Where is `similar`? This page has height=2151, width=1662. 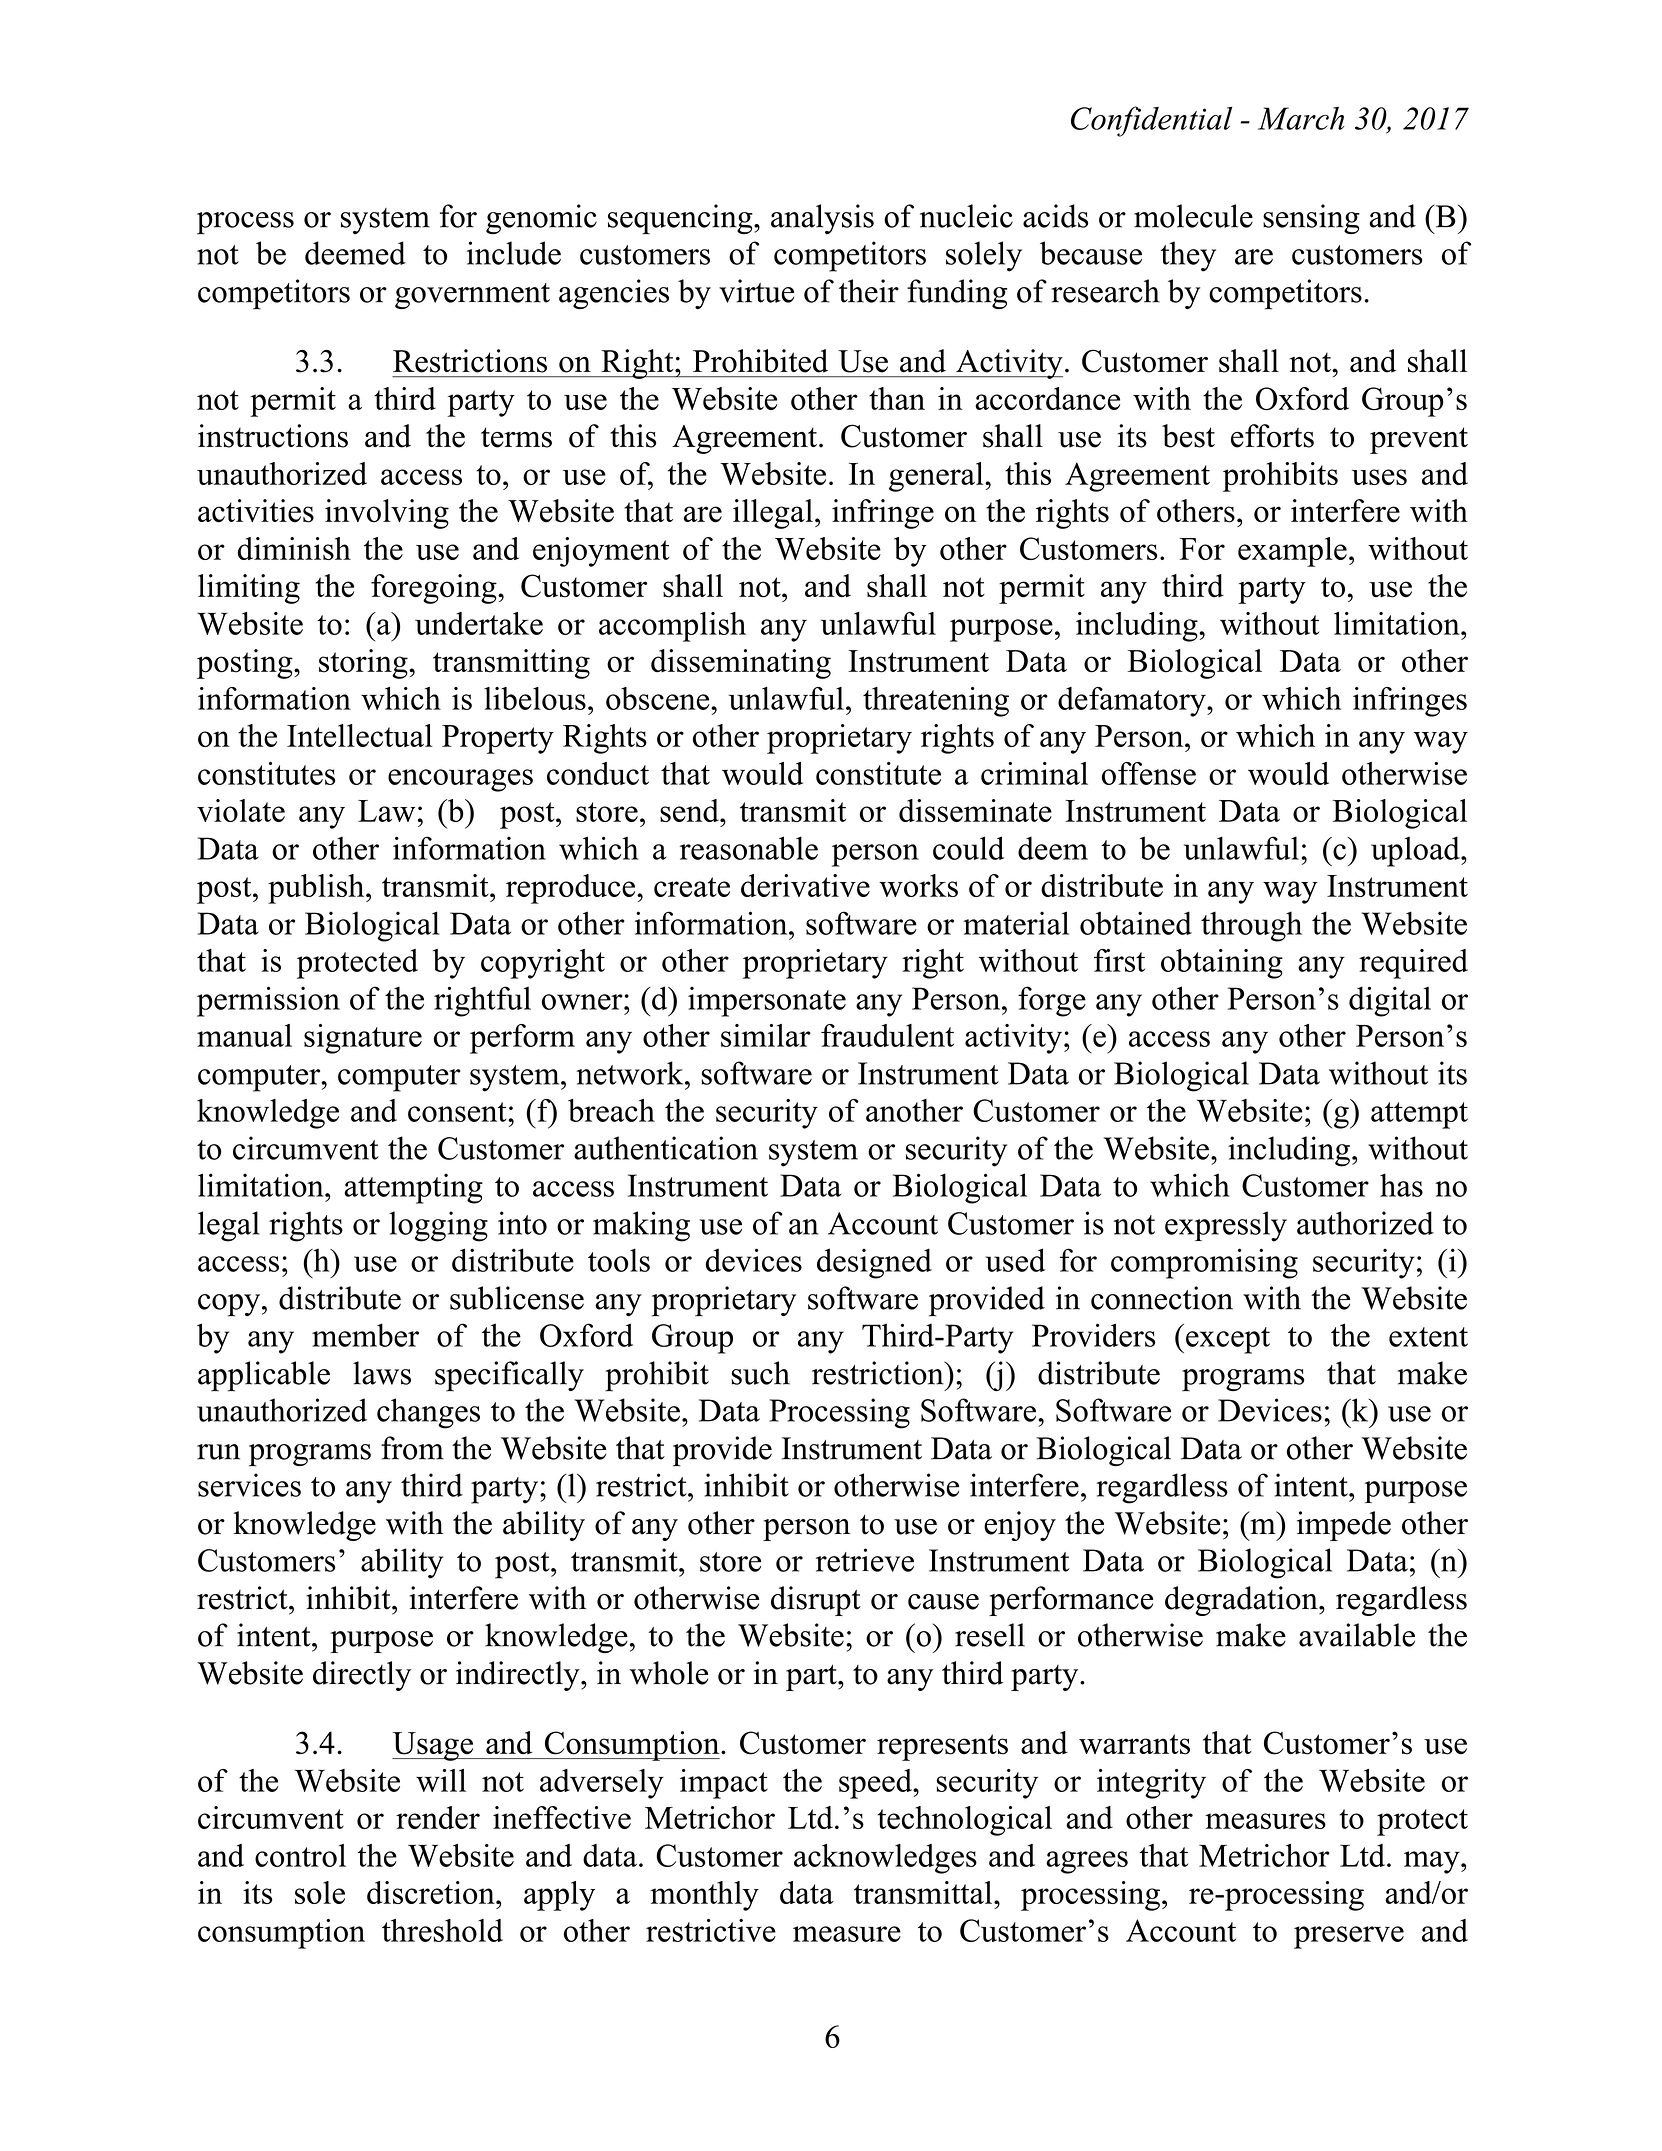
similar is located at coordinates (766, 1035).
